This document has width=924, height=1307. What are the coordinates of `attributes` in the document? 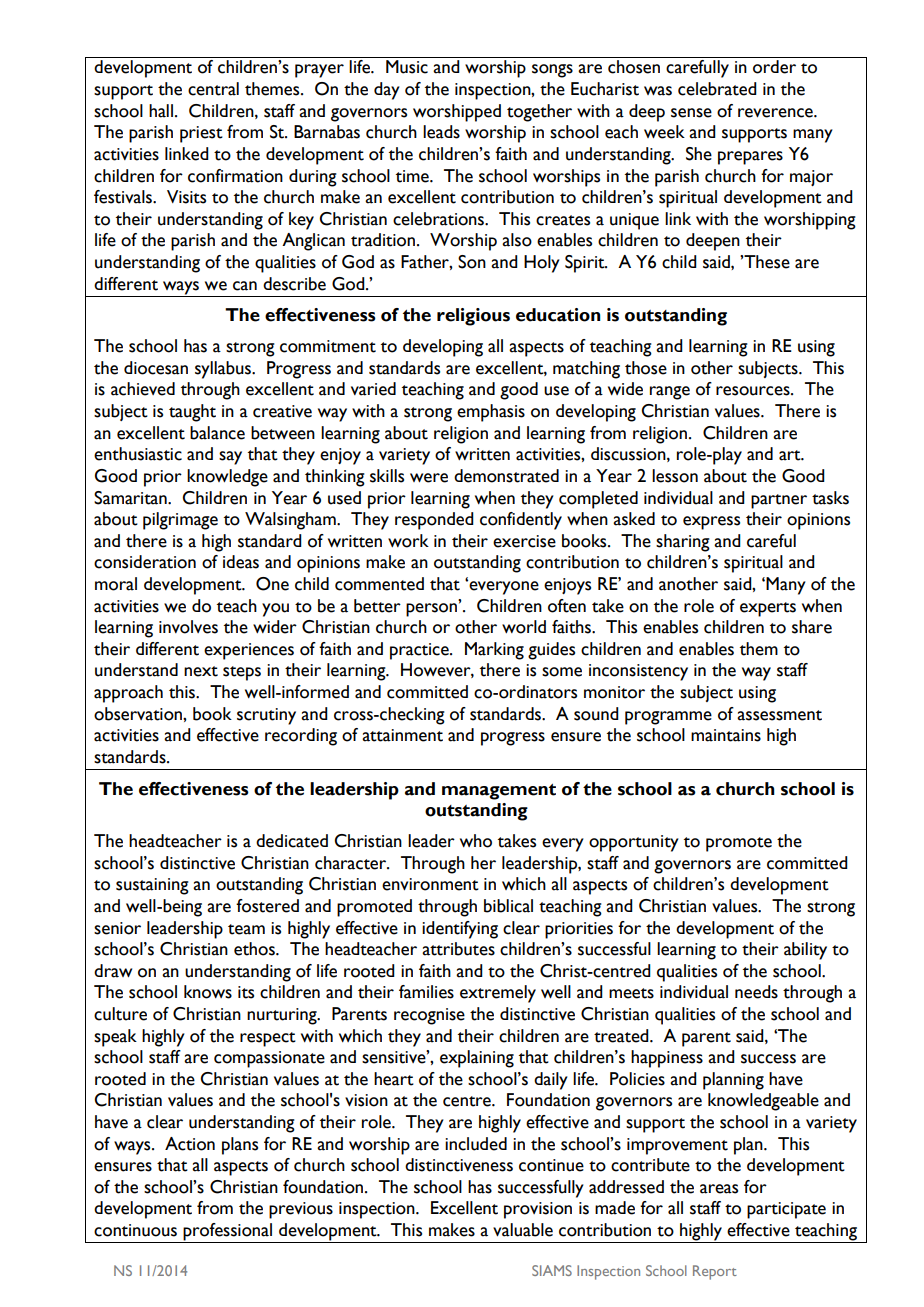 It's located at (458, 949).
